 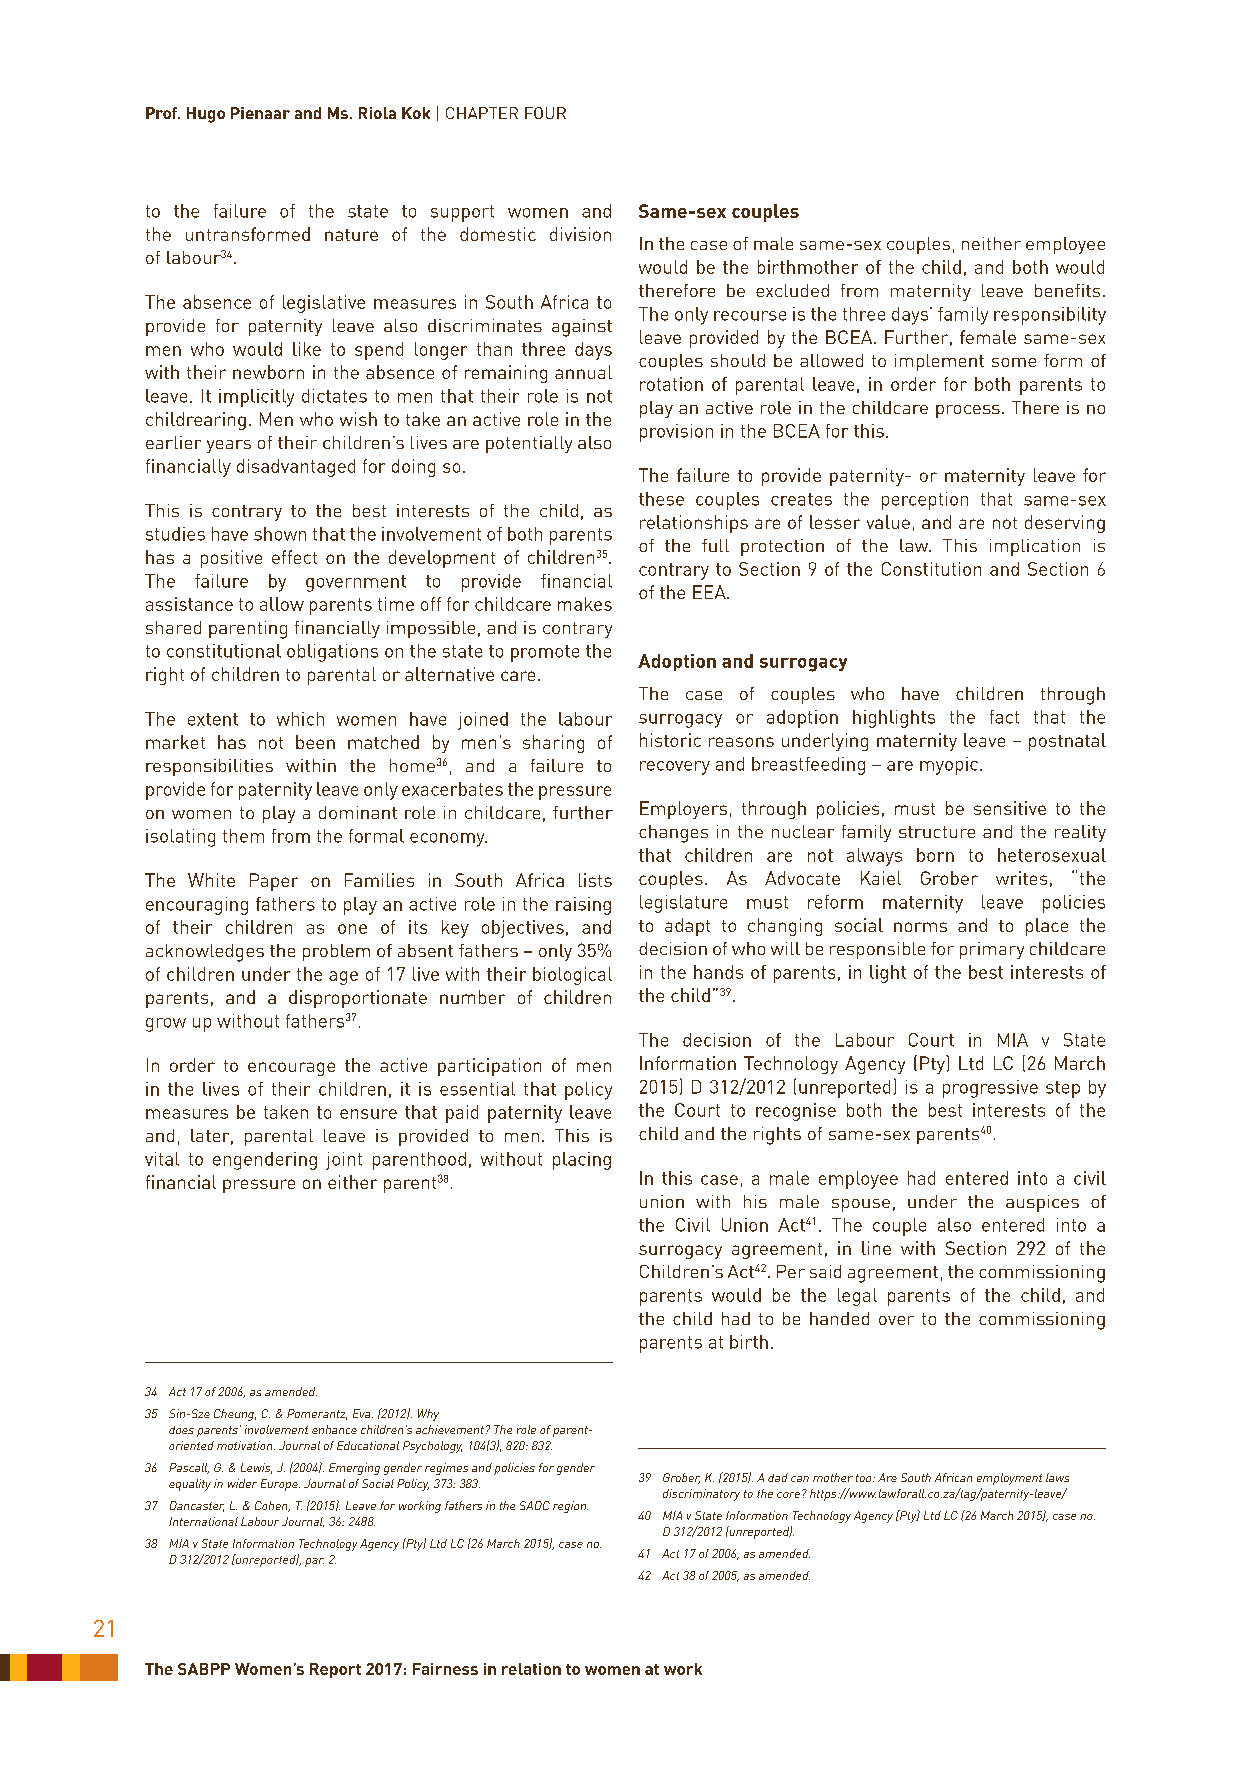 I want to click on employment, so click(x=1009, y=1479).
